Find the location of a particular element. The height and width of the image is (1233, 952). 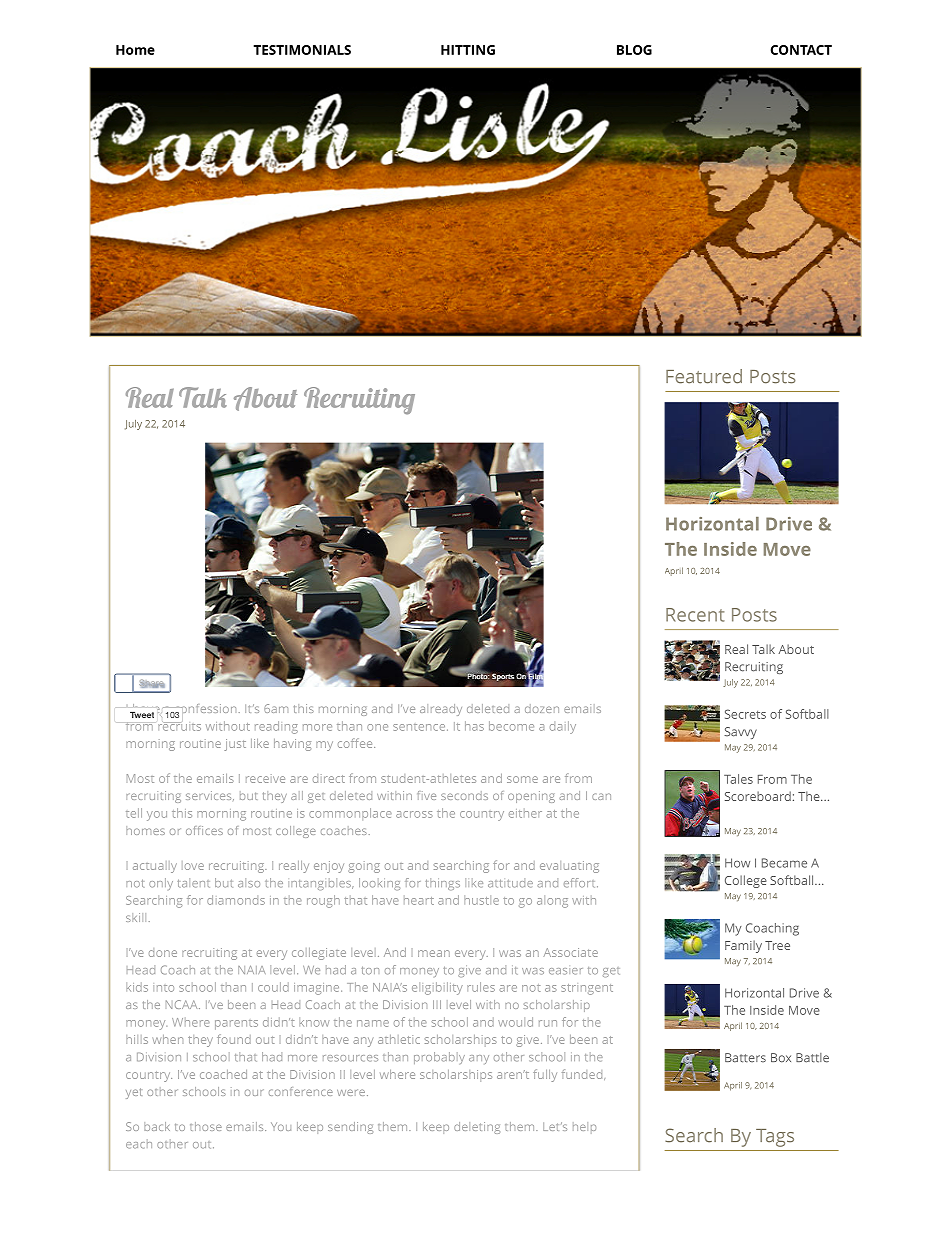

Family is located at coordinates (743, 946).
